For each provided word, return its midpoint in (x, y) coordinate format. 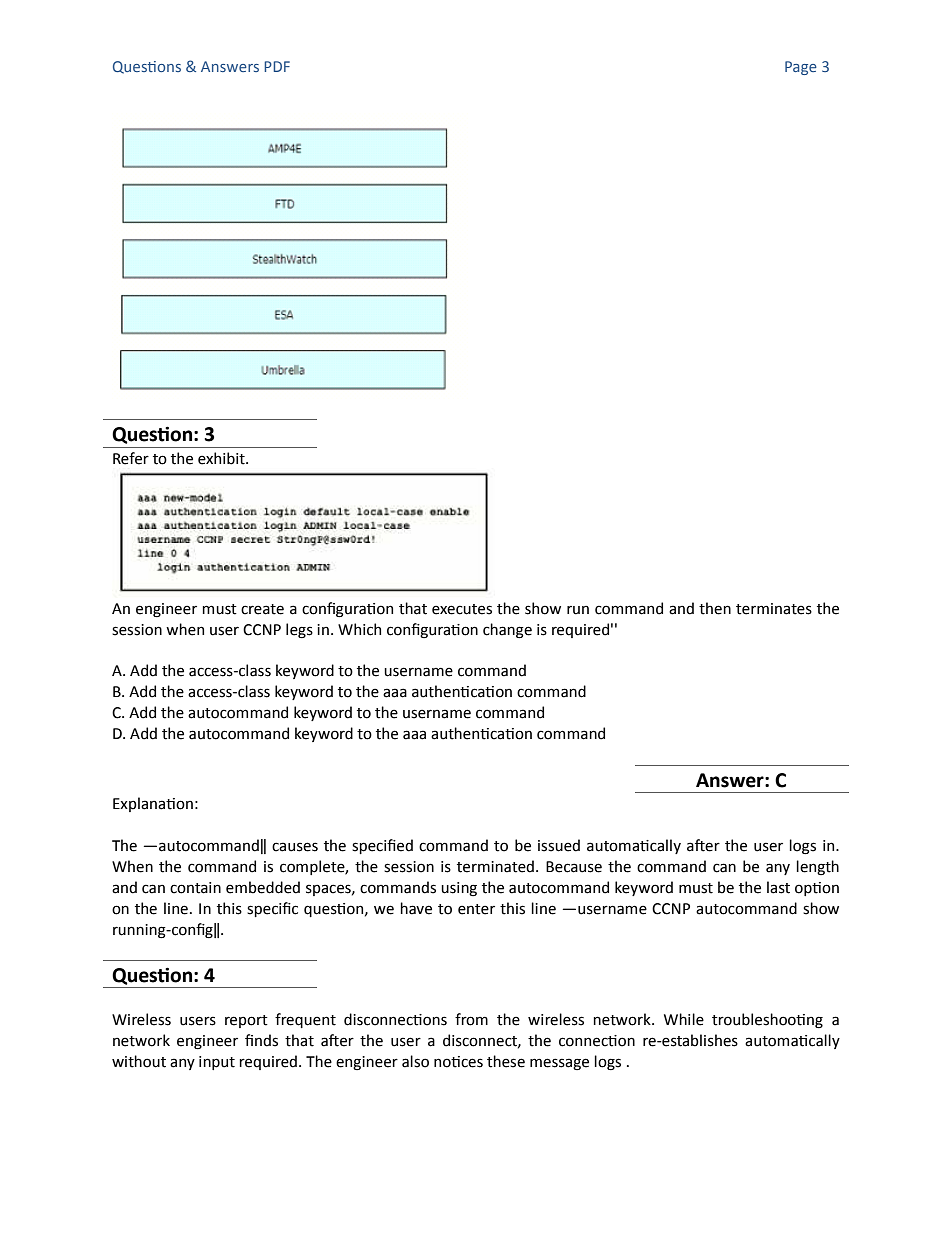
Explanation (153, 804)
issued (559, 845)
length (817, 867)
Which (359, 629)
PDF (277, 66)
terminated (495, 866)
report (246, 1021)
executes (462, 609)
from (471, 1019)
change (507, 631)
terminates (774, 609)
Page (801, 68)
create (262, 609)
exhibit (222, 458)
